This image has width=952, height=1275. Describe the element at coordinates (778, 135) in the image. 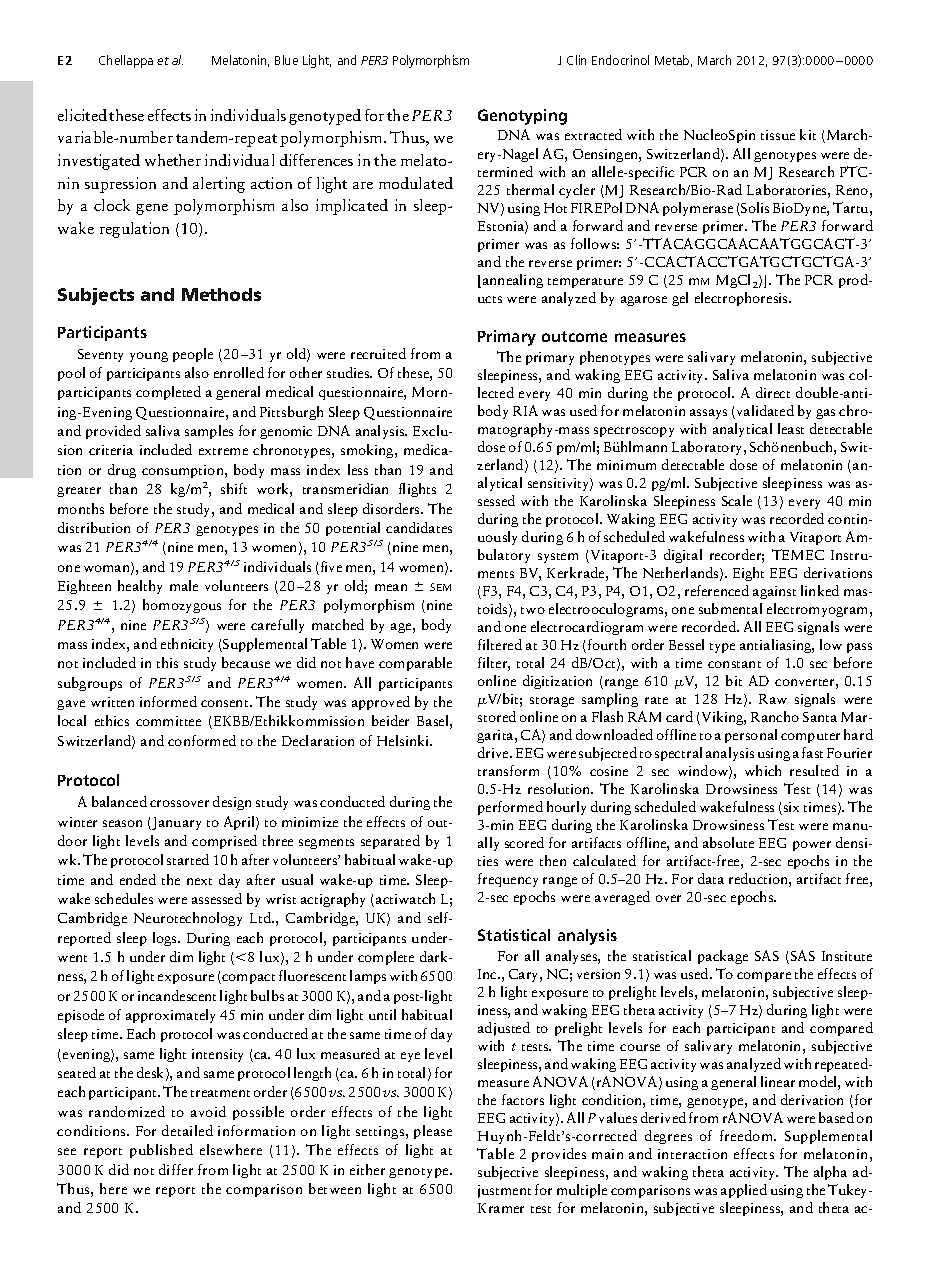

I see `tissue` at that location.
